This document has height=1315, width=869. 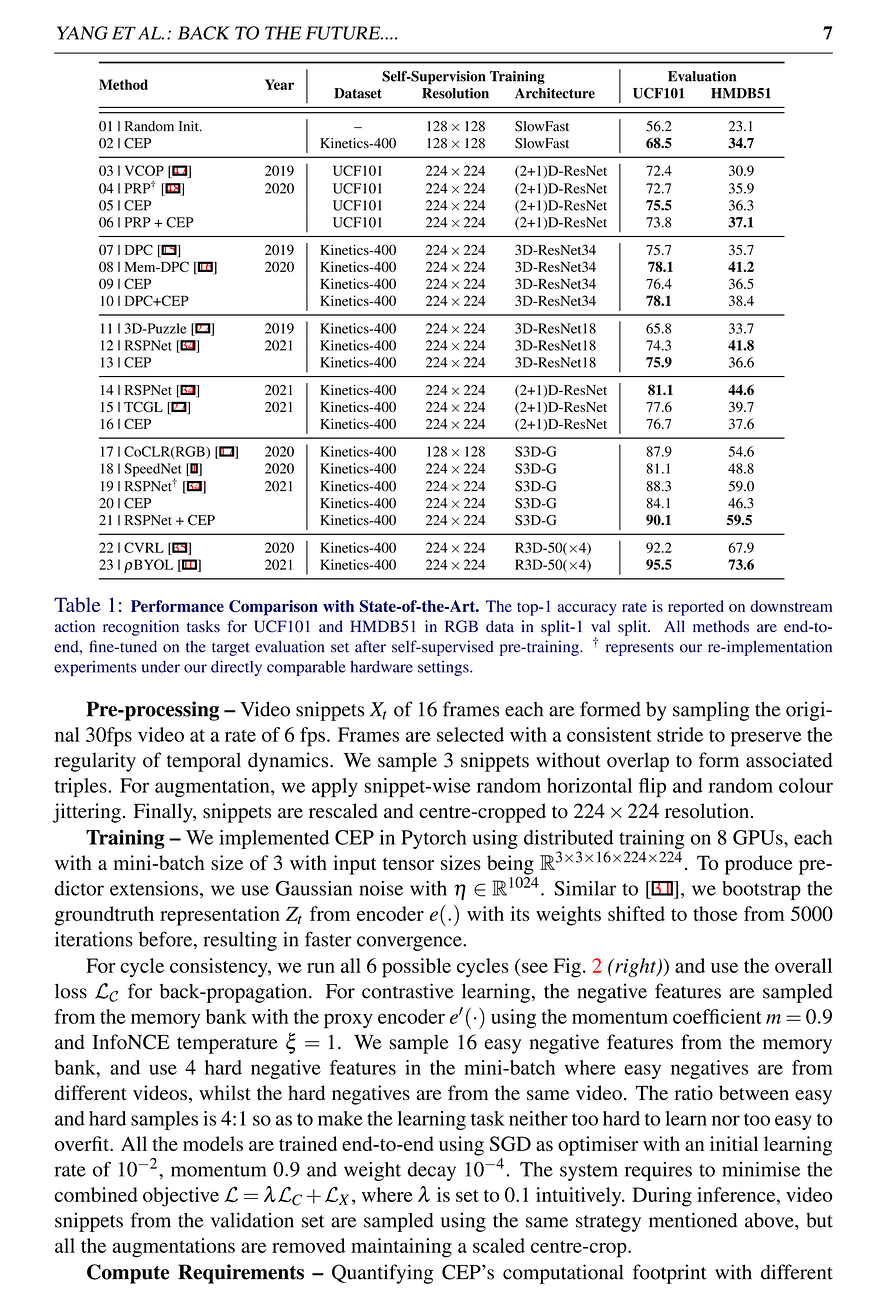 What do you see at coordinates (555, 93) in the document?
I see `Architecture` at bounding box center [555, 93].
